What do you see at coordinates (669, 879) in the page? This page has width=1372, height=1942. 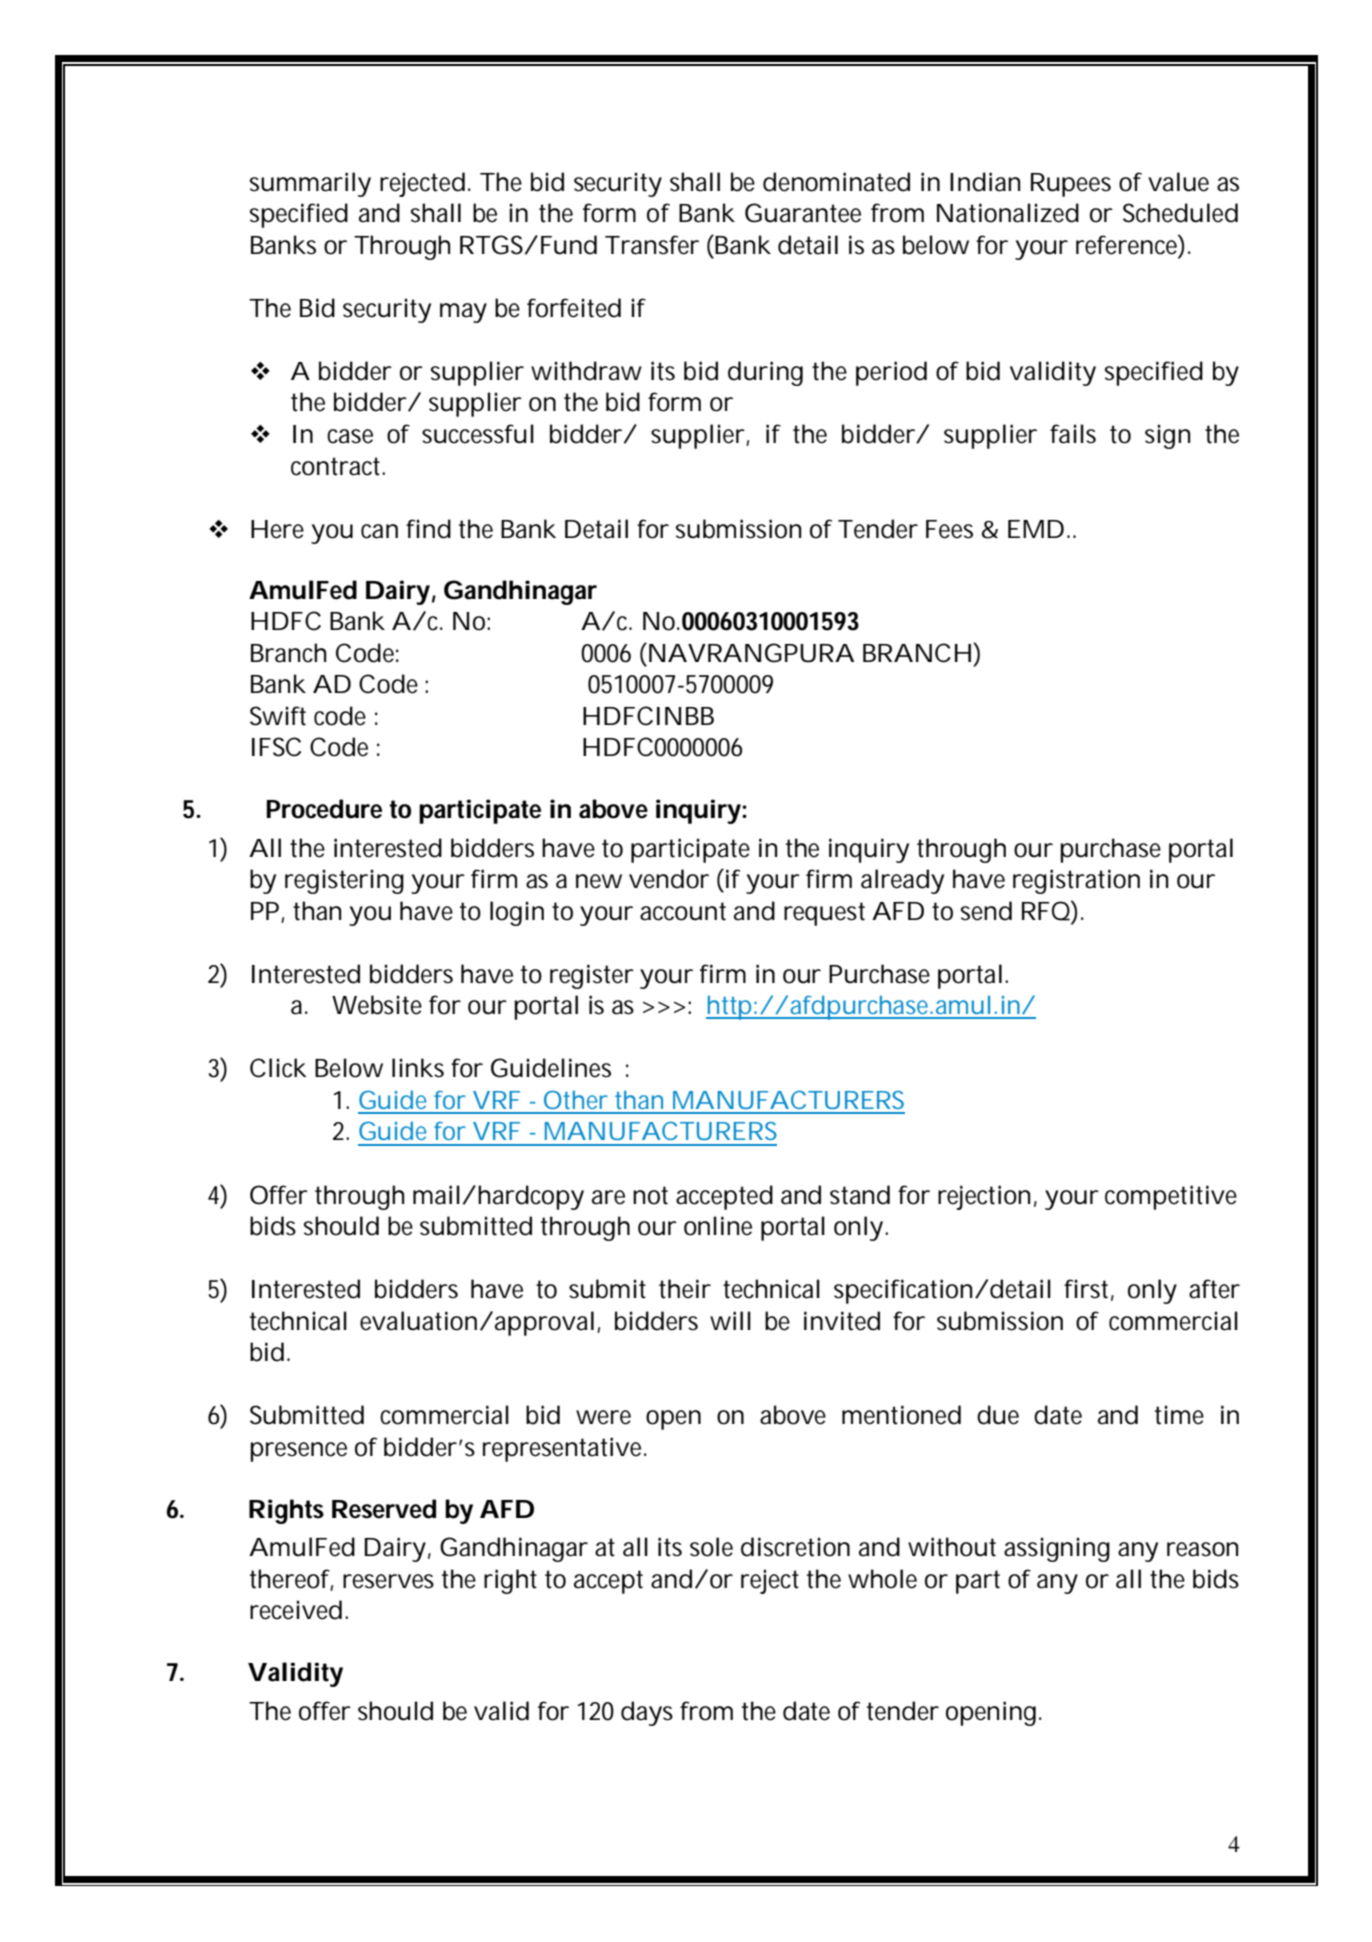 I see `vendor` at bounding box center [669, 879].
